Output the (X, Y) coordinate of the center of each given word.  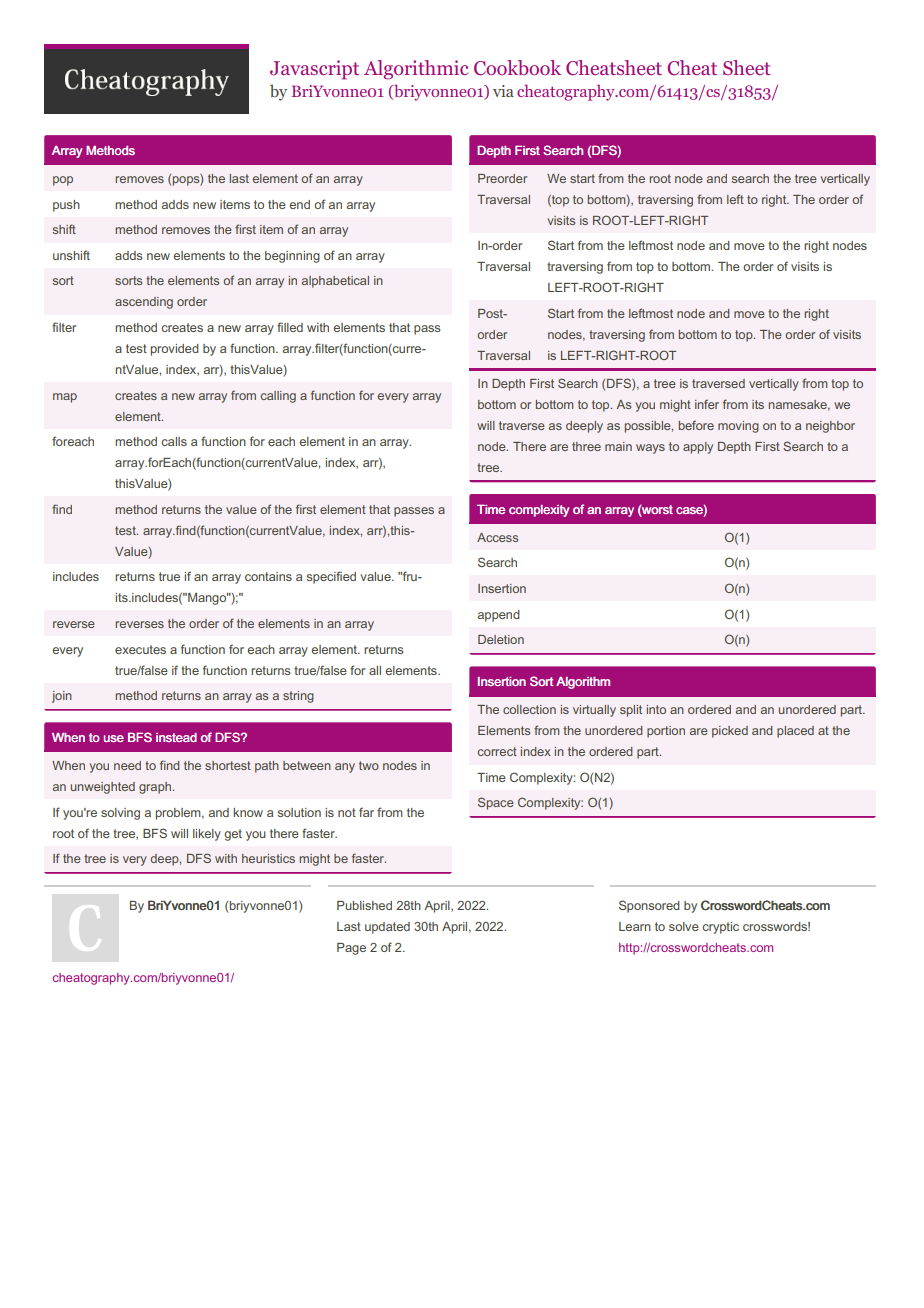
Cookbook (517, 68)
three (586, 446)
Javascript (314, 70)
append (499, 616)
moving (738, 427)
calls (174, 441)
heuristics (268, 858)
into (656, 709)
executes (140, 649)
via (503, 91)
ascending (144, 303)
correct (497, 751)
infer (707, 404)
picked (730, 732)
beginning (292, 257)
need (127, 765)
